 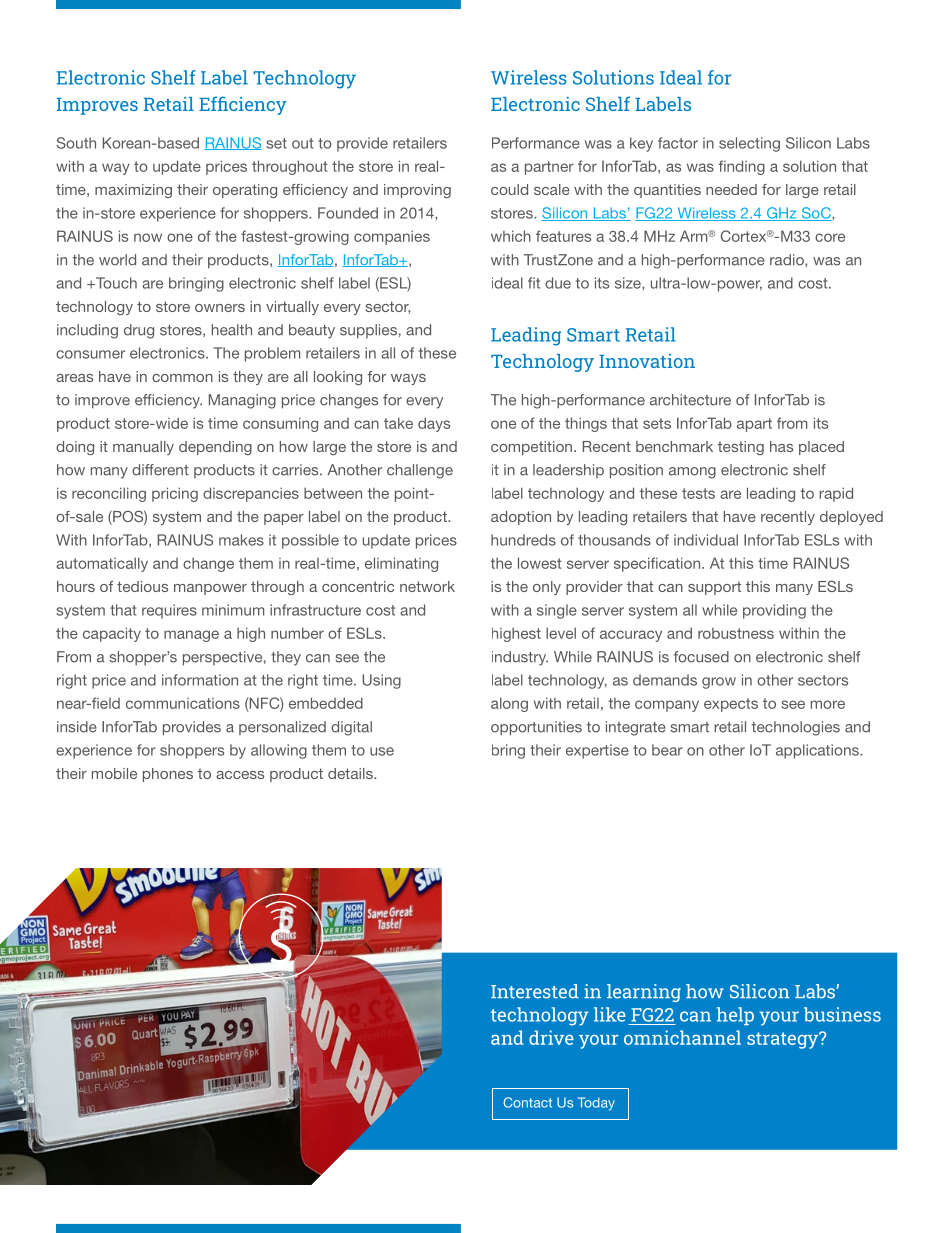 I want to click on Contact, so click(x=527, y=1102).
